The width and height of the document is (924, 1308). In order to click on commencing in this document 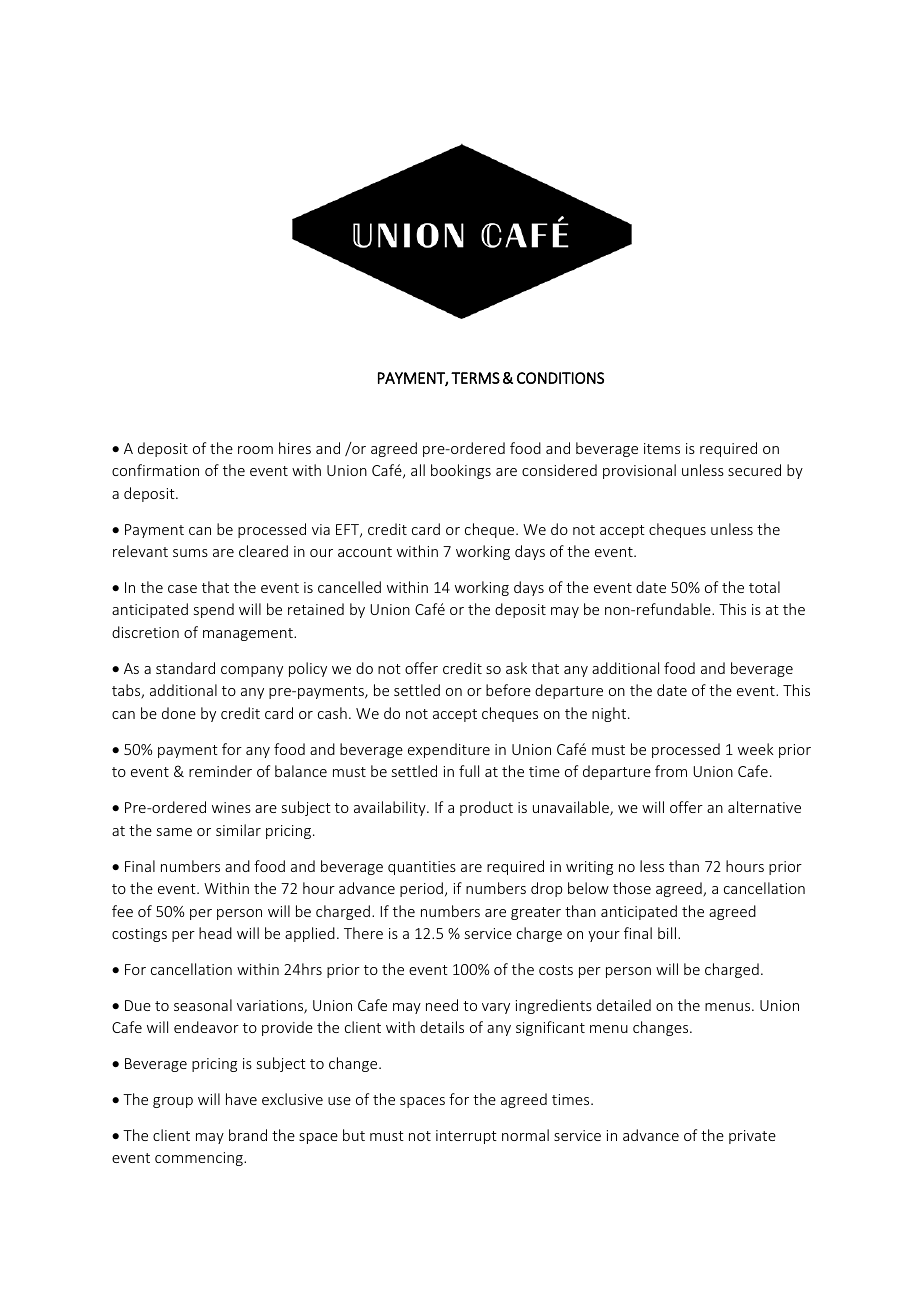, I will do `click(200, 1159)`.
